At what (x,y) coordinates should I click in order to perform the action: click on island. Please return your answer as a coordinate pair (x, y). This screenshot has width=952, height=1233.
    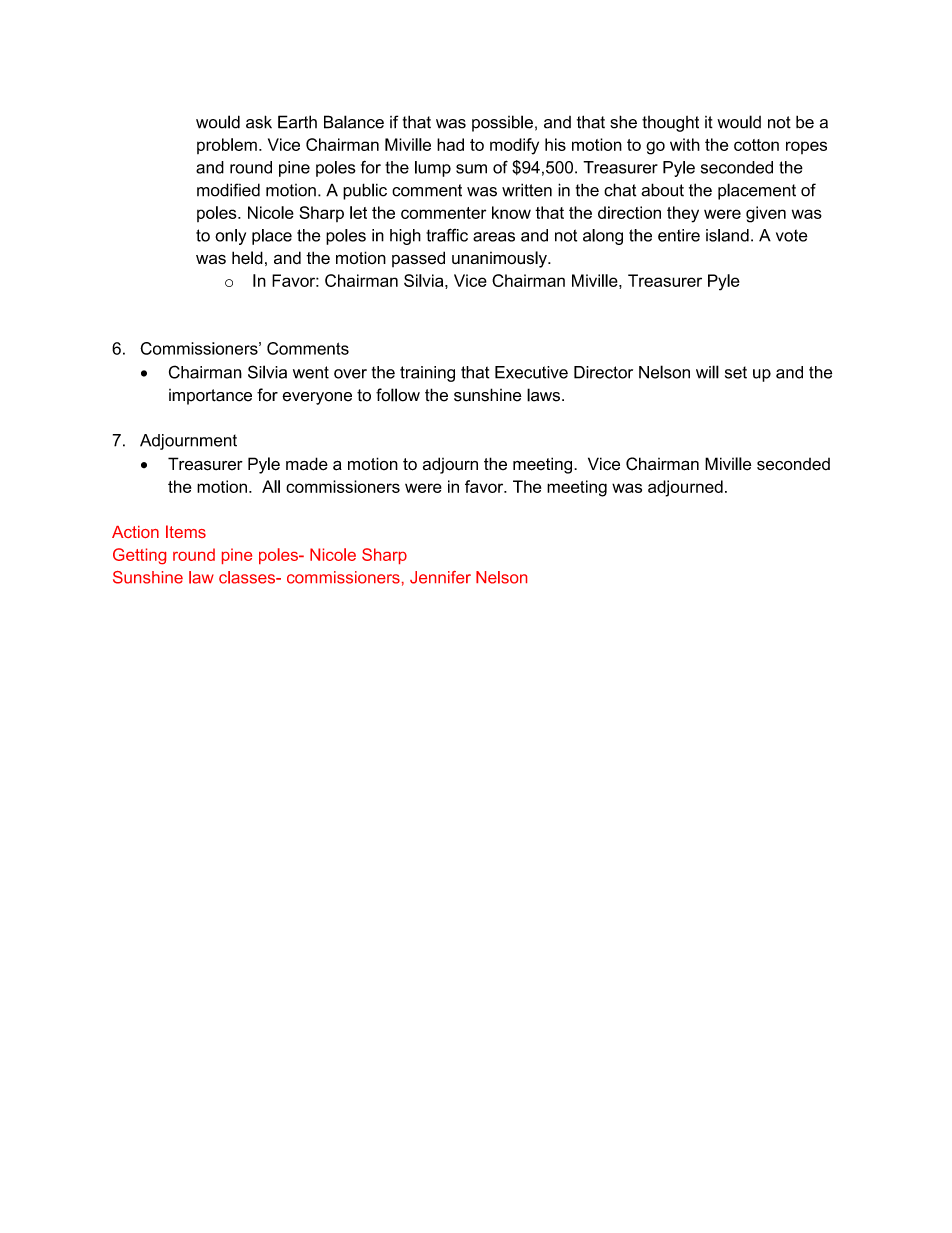
    Looking at the image, I should click on (727, 235).
